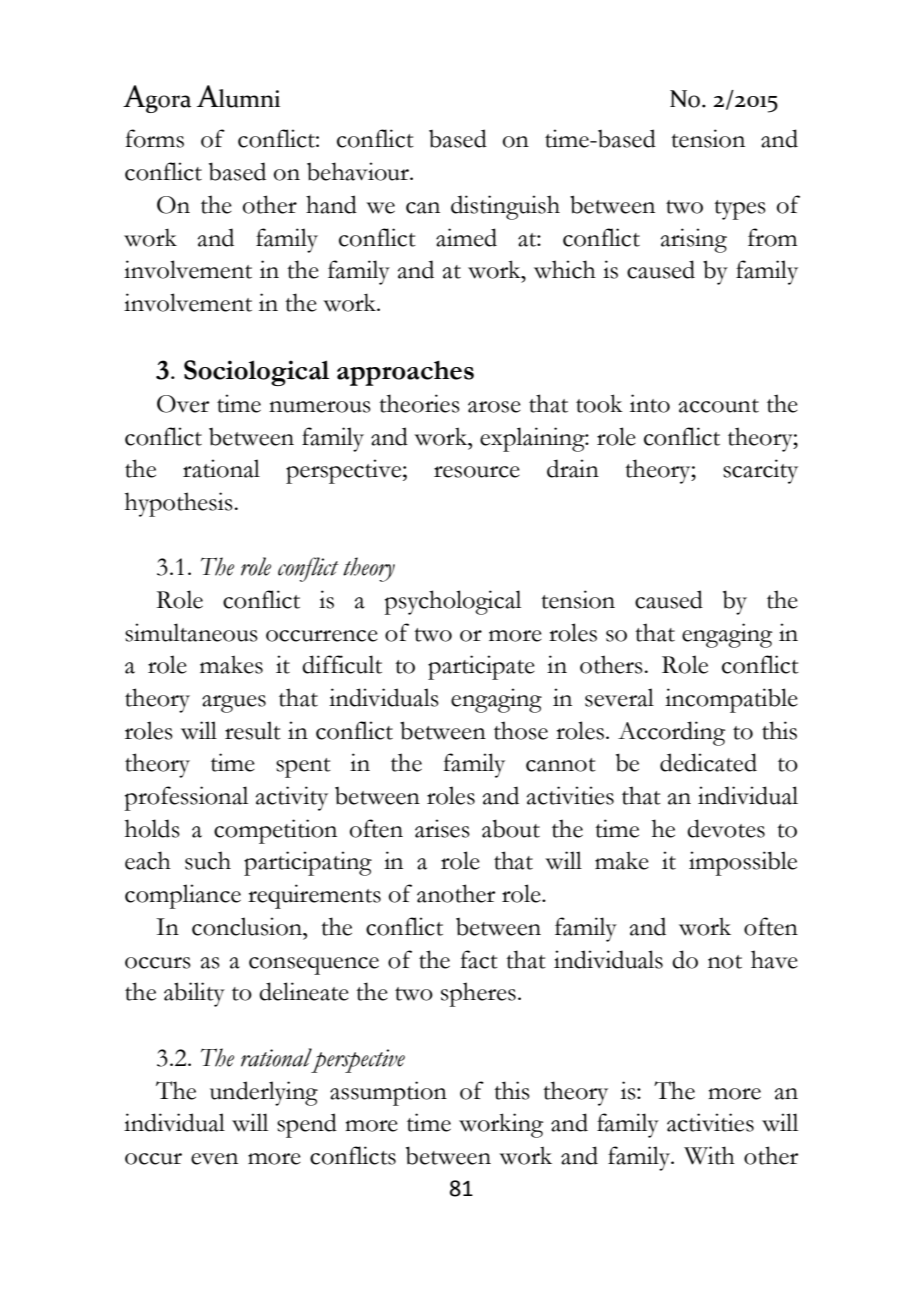 The height and width of the screenshot is (1310, 924). What do you see at coordinates (388, 1093) in the screenshot?
I see `assumption` at bounding box center [388, 1093].
